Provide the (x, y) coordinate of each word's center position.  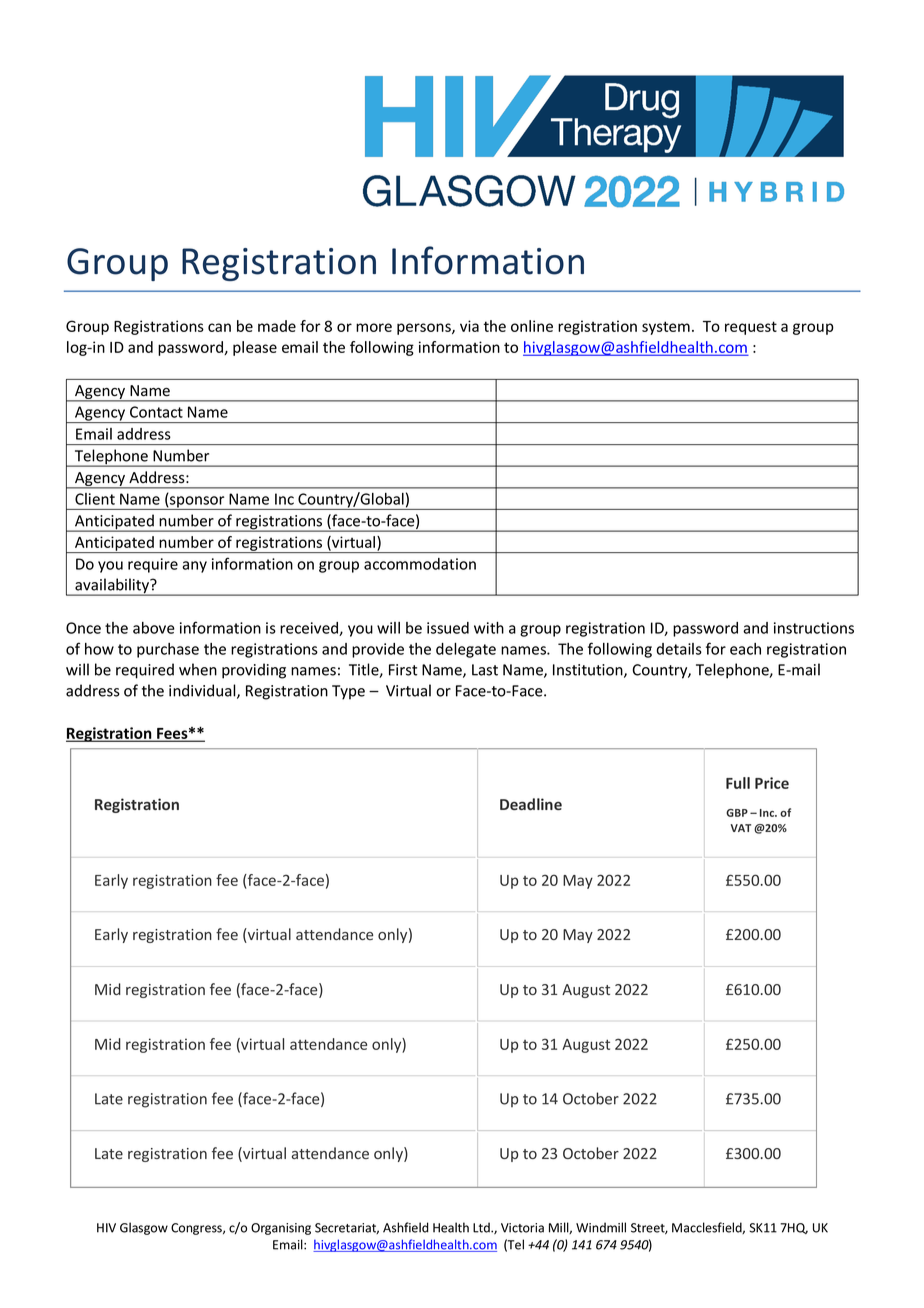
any (194, 567)
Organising (281, 1229)
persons (425, 329)
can (219, 327)
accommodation (420, 564)
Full (738, 783)
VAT (741, 828)
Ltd (482, 1227)
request (751, 328)
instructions (814, 628)
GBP (737, 813)
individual (203, 691)
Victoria (522, 1228)
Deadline (531, 804)
